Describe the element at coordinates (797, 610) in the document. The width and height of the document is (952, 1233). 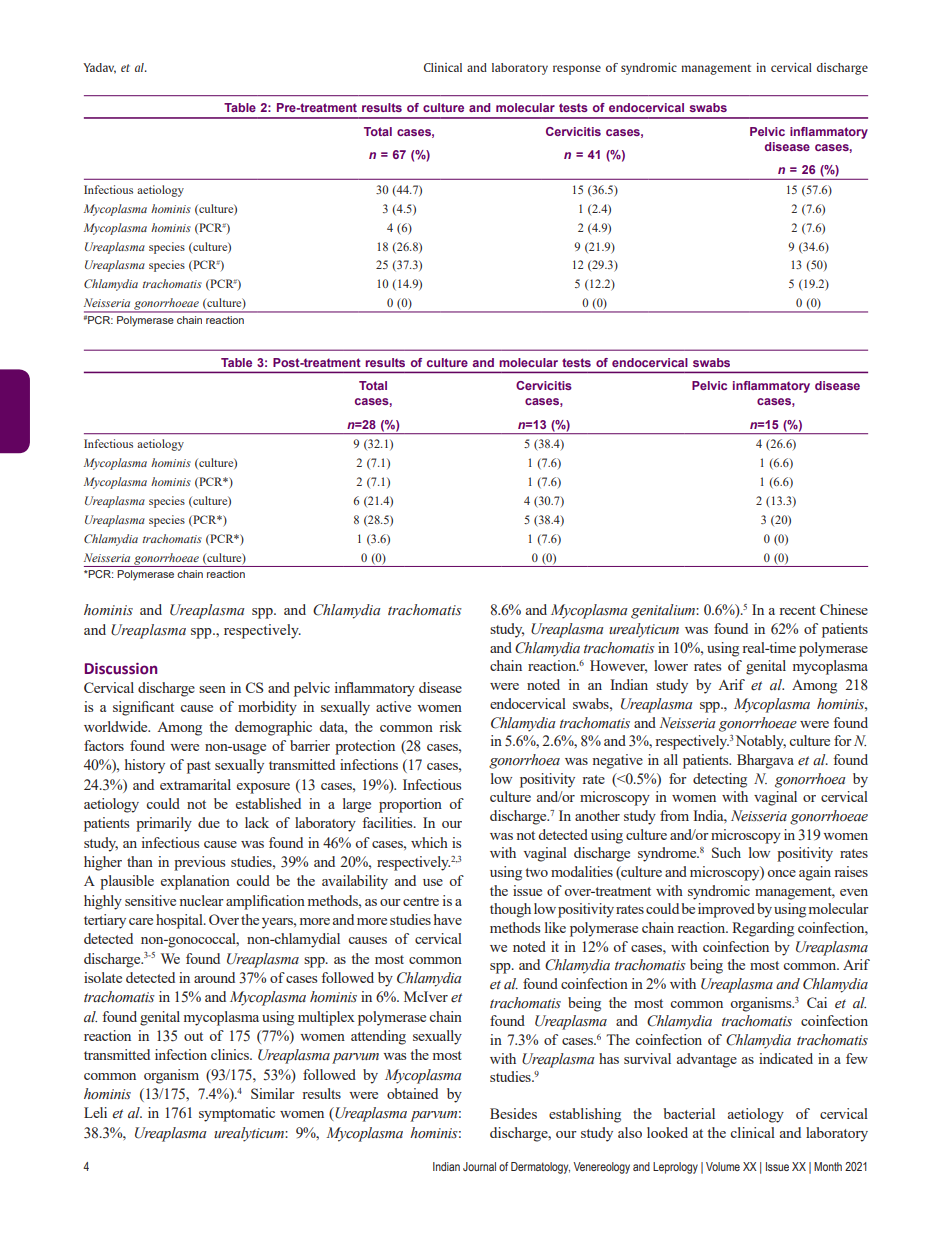
I see `recent` at that location.
